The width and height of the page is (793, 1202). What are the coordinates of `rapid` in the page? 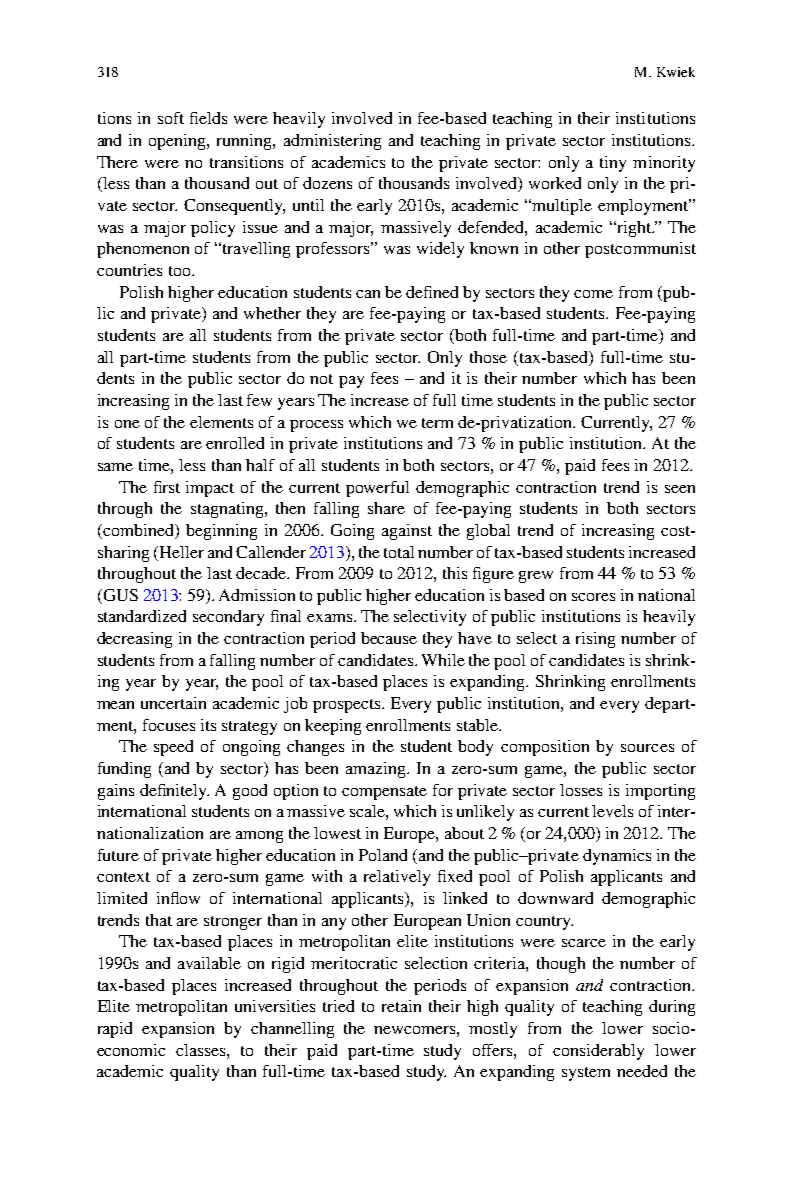 It's located at (115, 1030).
